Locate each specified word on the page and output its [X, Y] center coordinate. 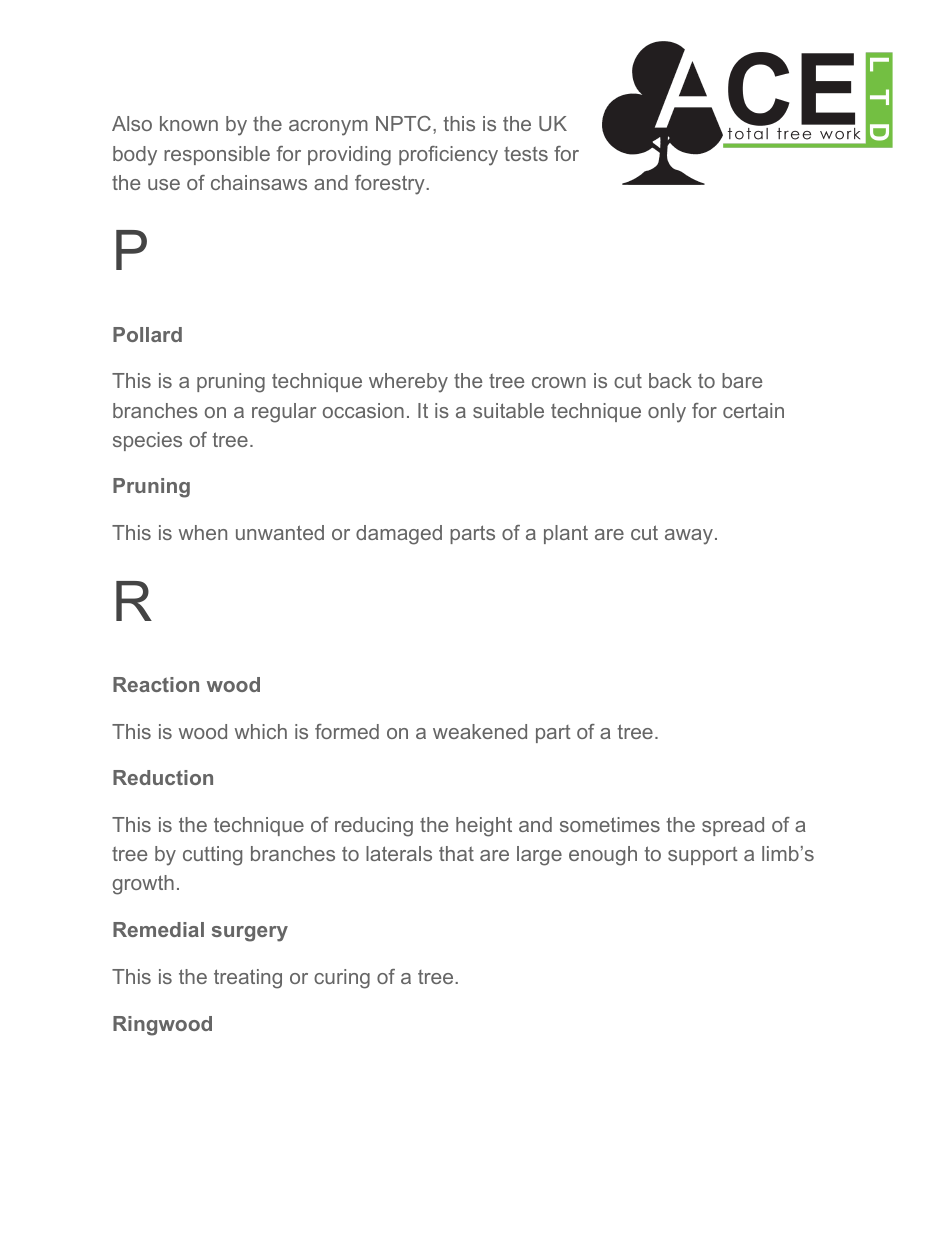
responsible [217, 155]
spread [733, 826]
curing [342, 979]
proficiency [448, 156]
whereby [408, 383]
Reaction [156, 684]
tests [526, 154]
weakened [480, 731]
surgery [250, 934]
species [147, 441]
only [667, 413]
